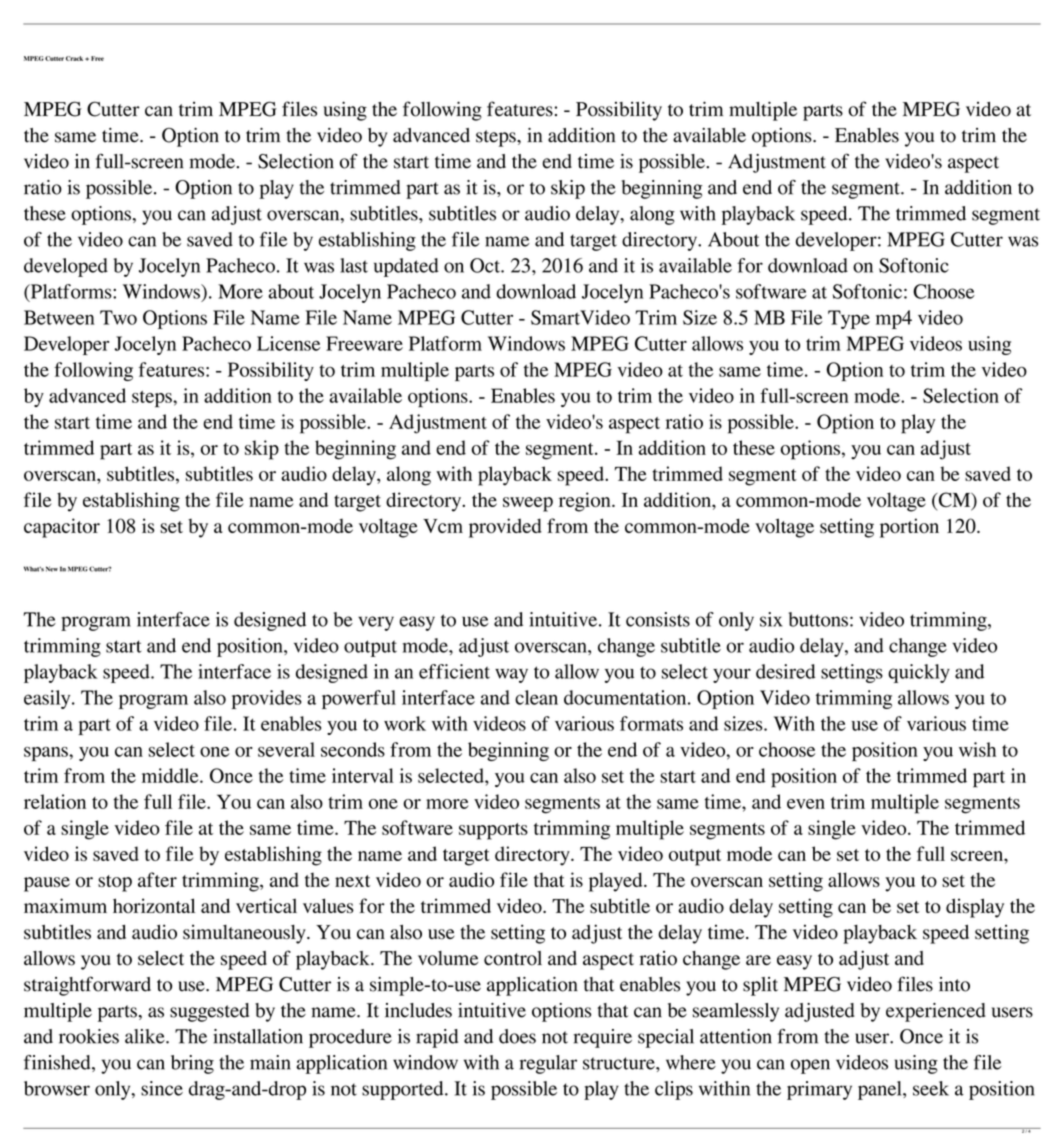 This screenshot has width=1064, height=1144. What do you see at coordinates (548, 1064) in the screenshot?
I see `regular` at bounding box center [548, 1064].
